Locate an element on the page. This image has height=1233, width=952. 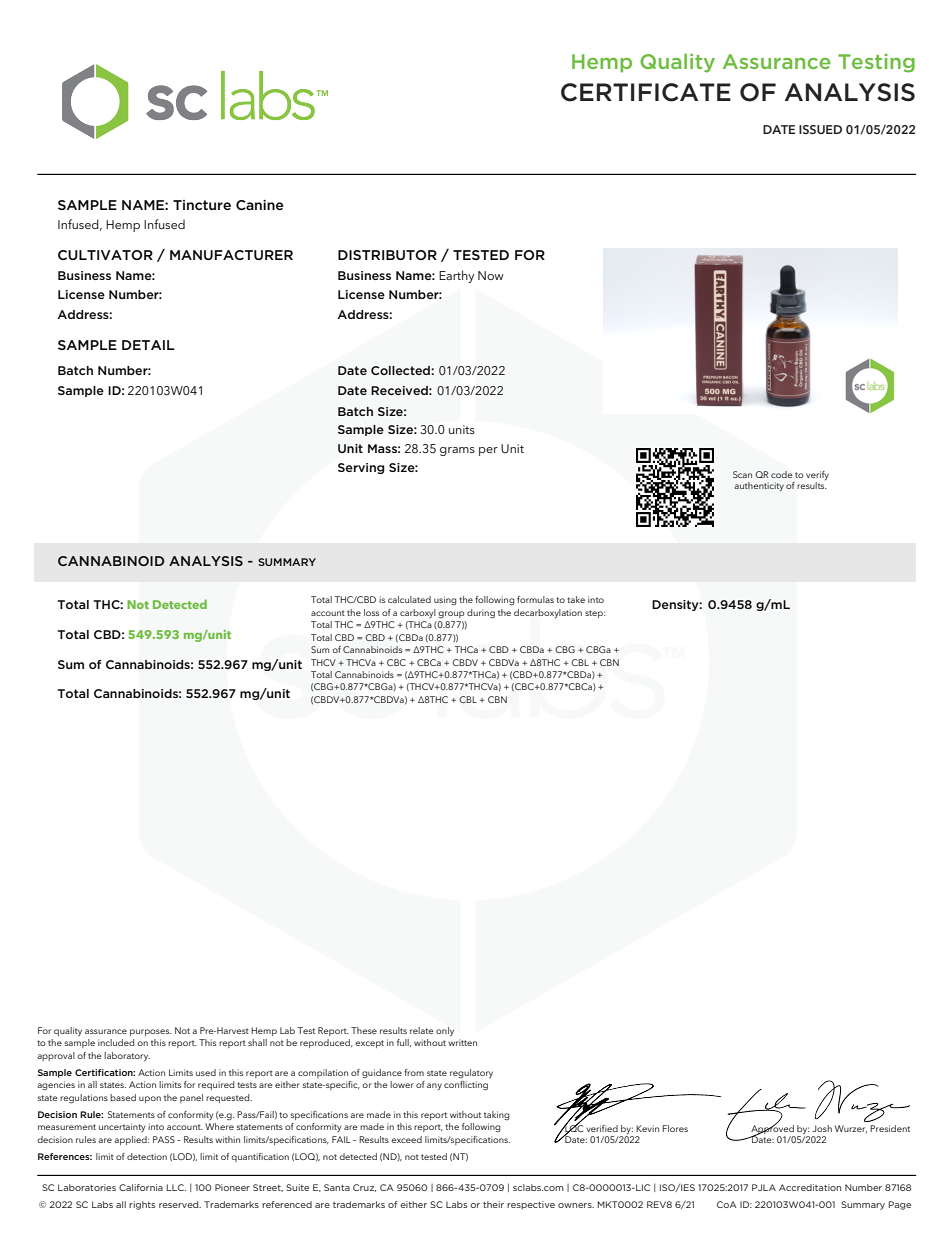
take is located at coordinates (576, 599).
